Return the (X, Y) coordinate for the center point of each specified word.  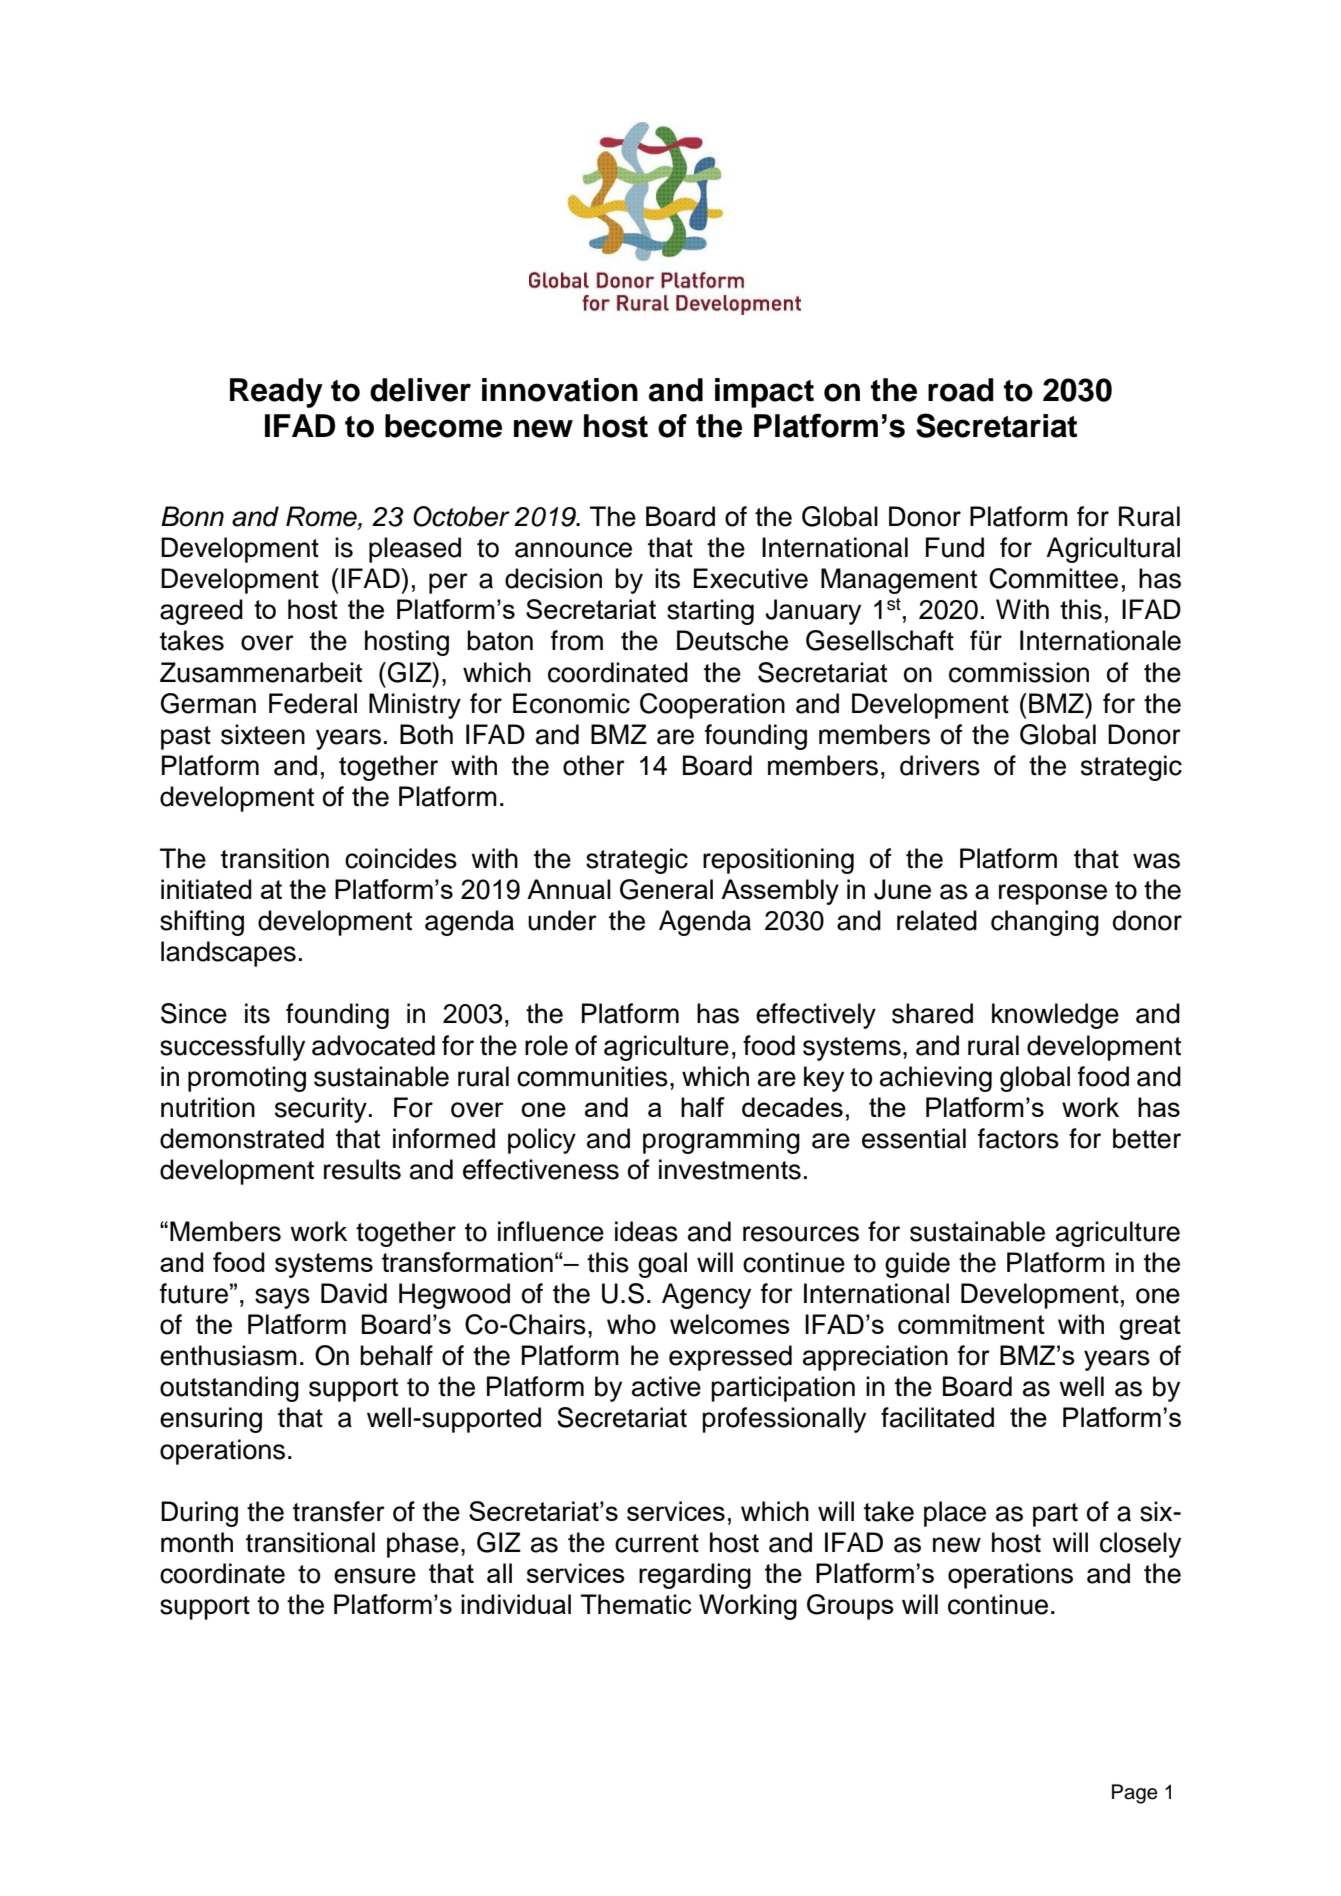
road (961, 390)
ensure (375, 1576)
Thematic (636, 1604)
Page (1135, 1794)
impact (764, 393)
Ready (276, 393)
